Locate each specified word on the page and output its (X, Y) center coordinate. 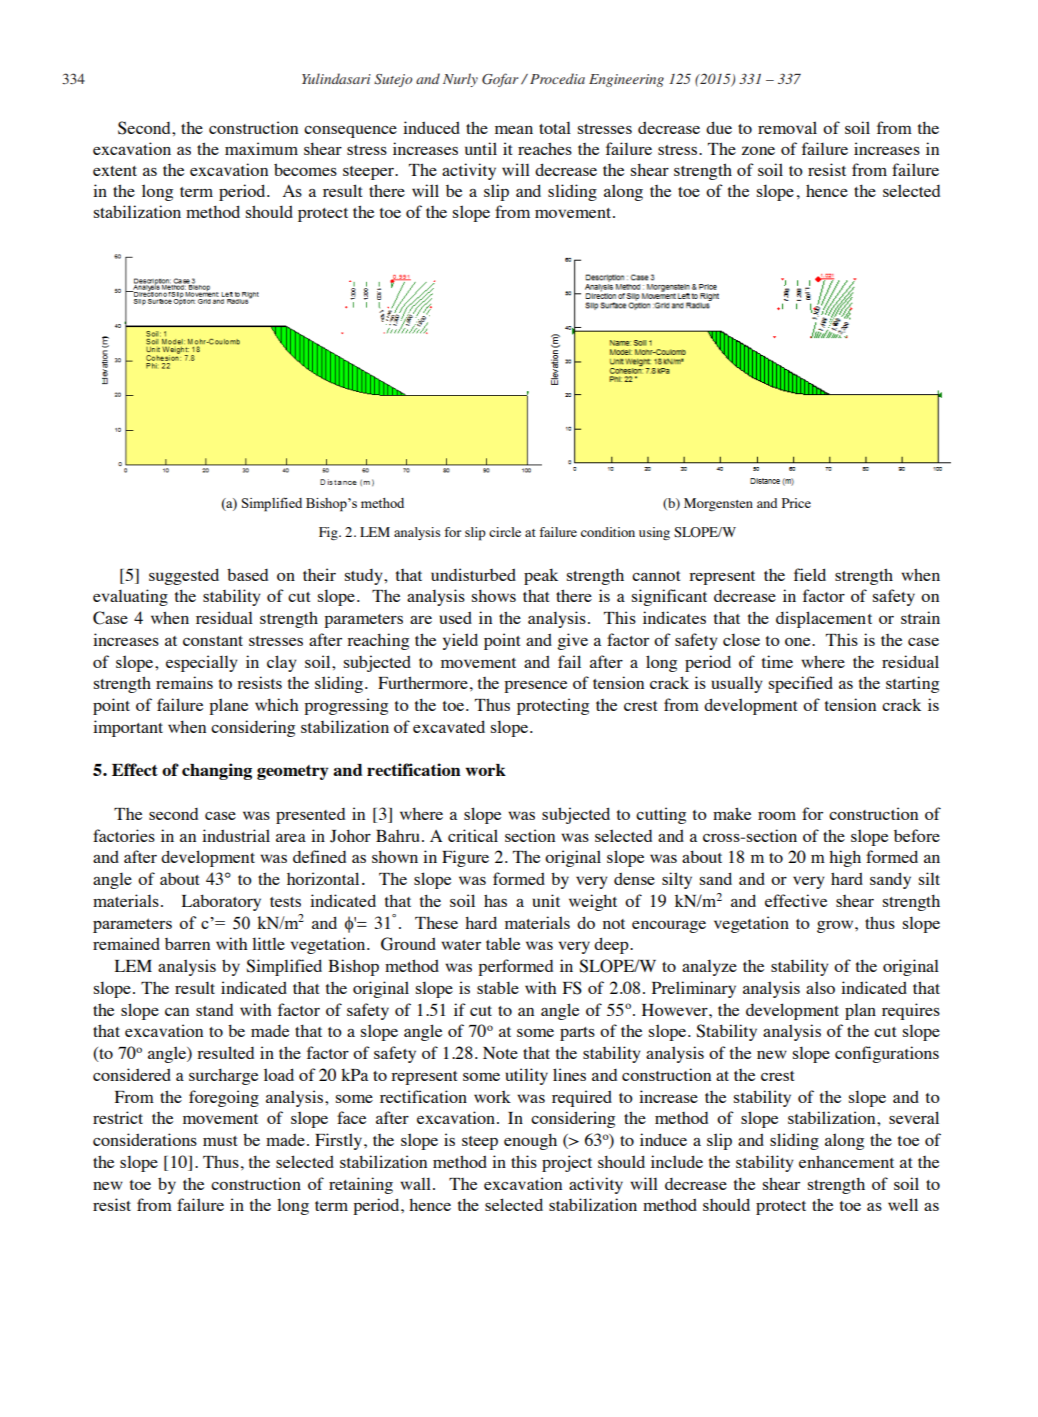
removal (787, 127)
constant (213, 641)
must (220, 1141)
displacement (824, 619)
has (495, 900)
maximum (261, 148)
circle (505, 532)
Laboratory (221, 902)
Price (796, 503)
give (572, 641)
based (247, 574)
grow (836, 926)
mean (514, 130)
